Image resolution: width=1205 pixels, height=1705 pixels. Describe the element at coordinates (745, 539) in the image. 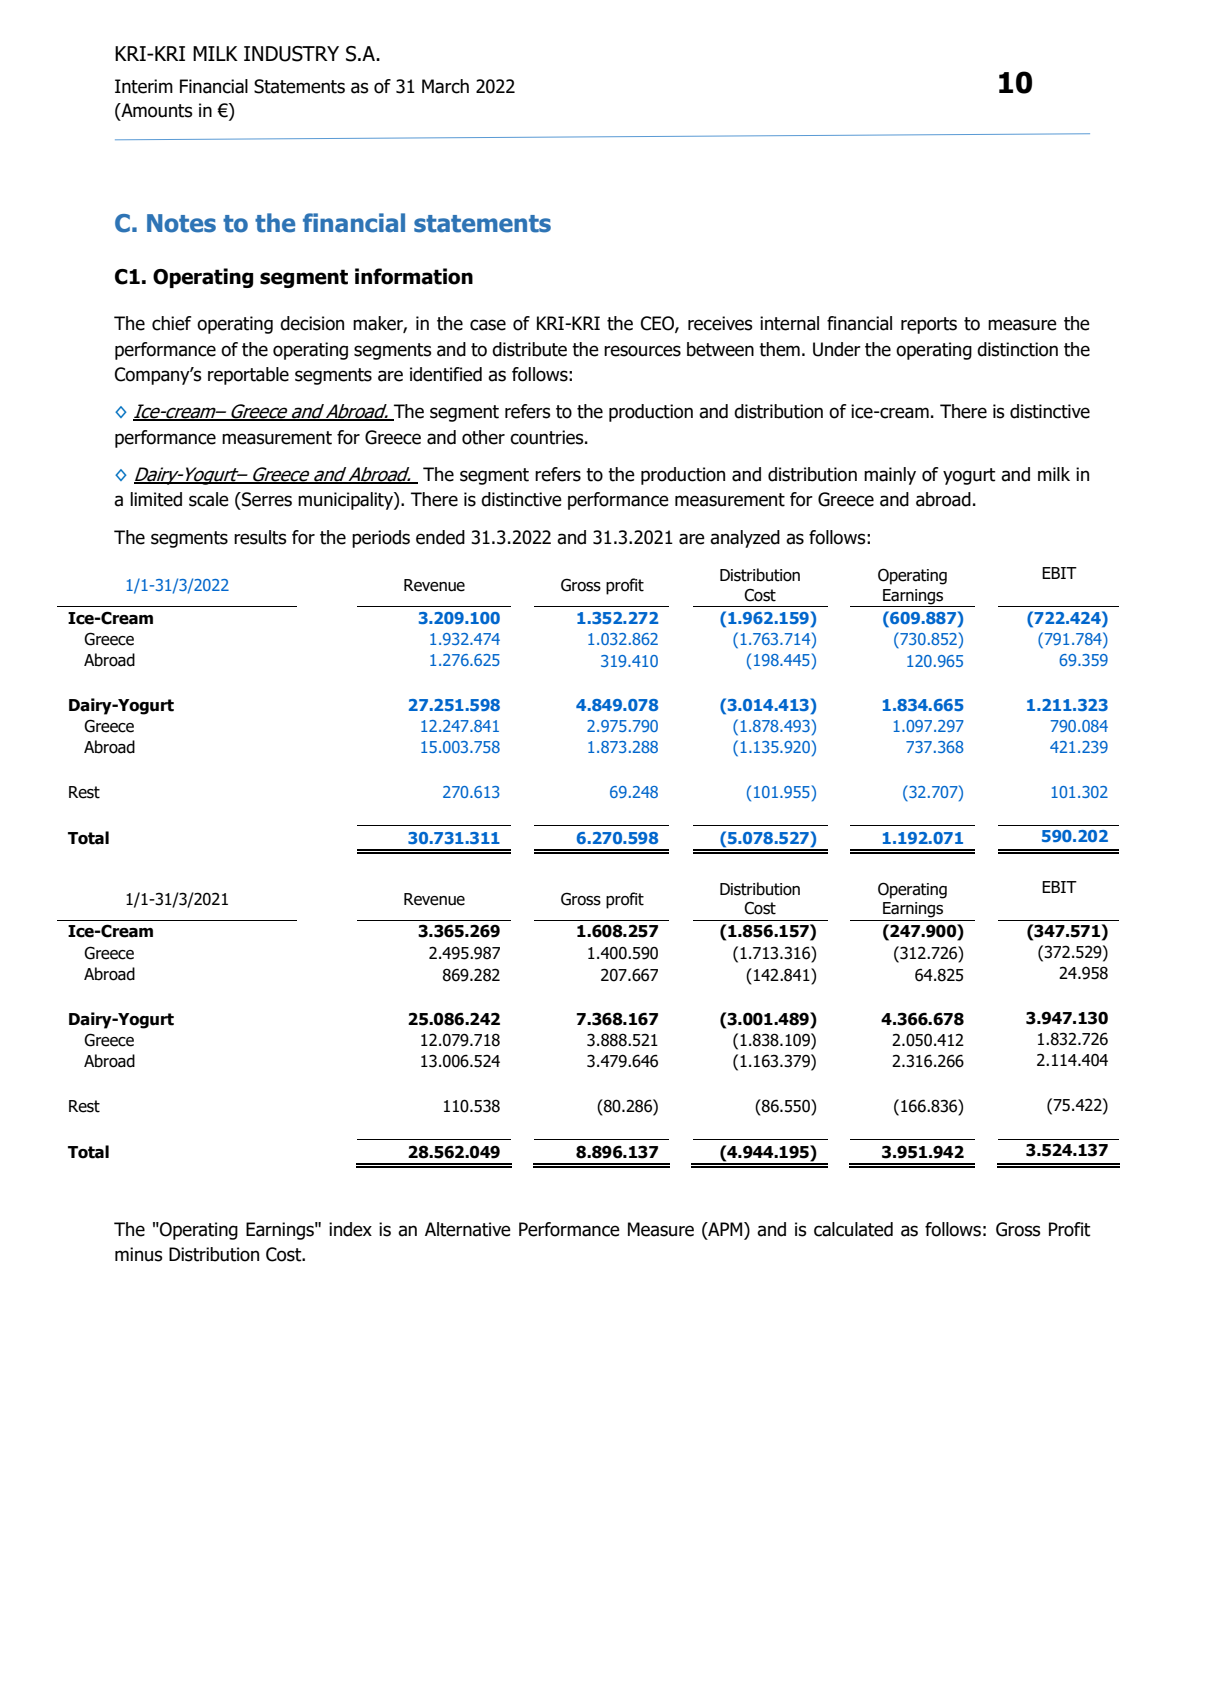

I see `analyzed` at that location.
